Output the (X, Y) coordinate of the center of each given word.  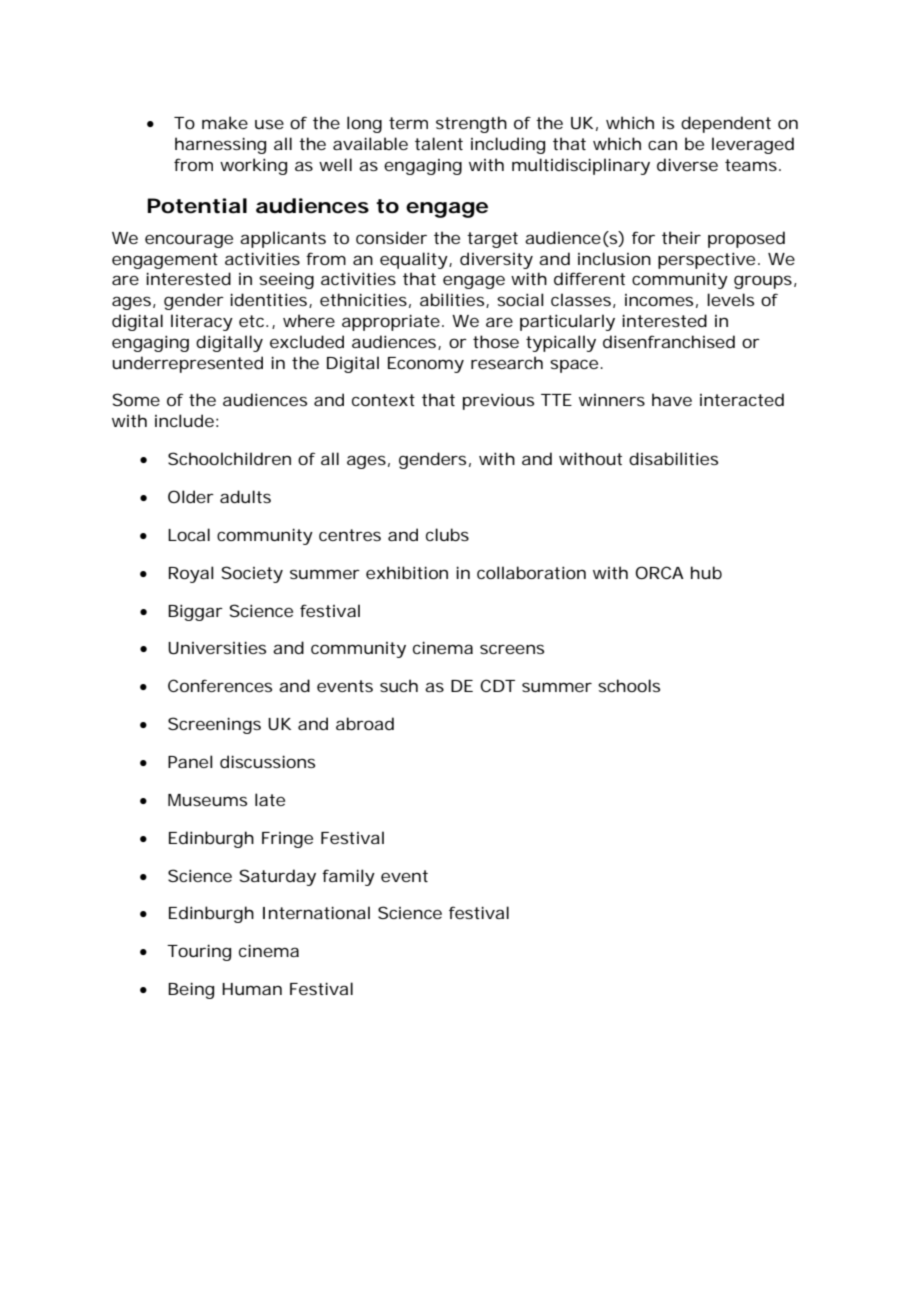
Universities (217, 647)
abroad (365, 723)
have (672, 399)
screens (512, 649)
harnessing (220, 145)
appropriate (392, 322)
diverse (687, 164)
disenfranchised (669, 341)
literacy (202, 322)
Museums (207, 800)
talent (439, 143)
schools (629, 685)
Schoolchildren (229, 458)
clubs (447, 534)
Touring (199, 952)
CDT (497, 685)
